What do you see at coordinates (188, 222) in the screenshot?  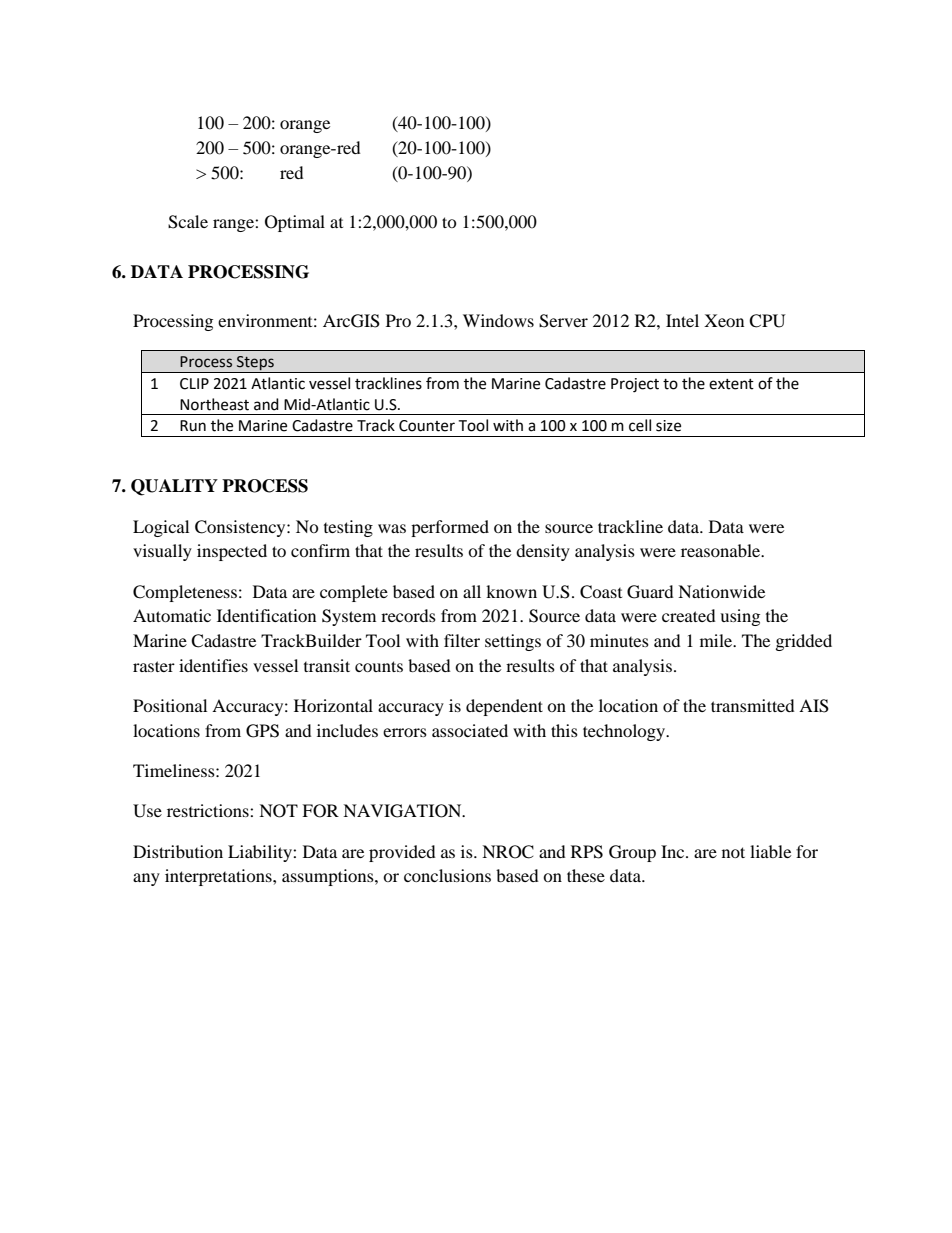 I see `Scale` at bounding box center [188, 222].
